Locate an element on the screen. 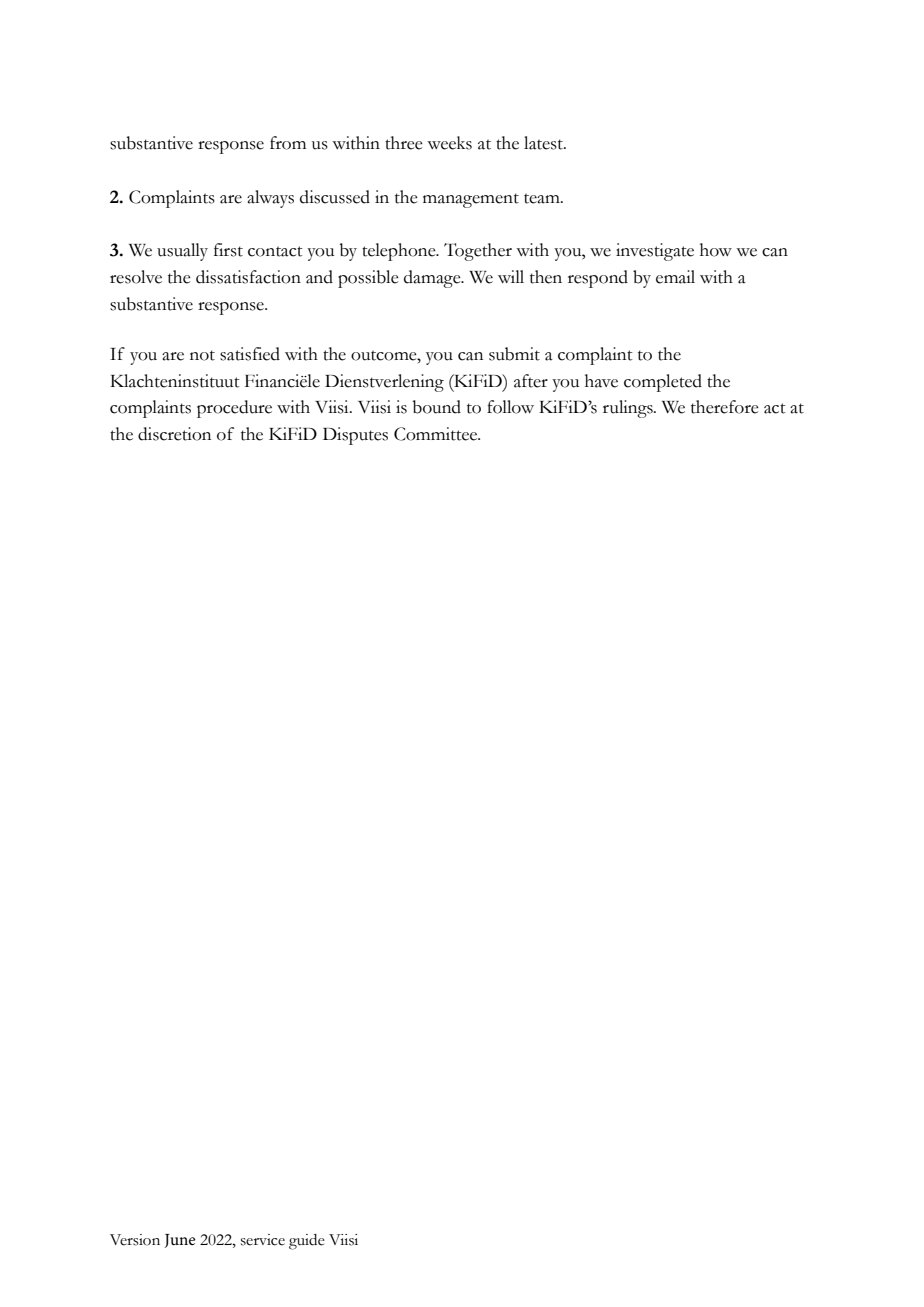 This screenshot has width=924, height=1307. investigate is located at coordinates (655, 252).
